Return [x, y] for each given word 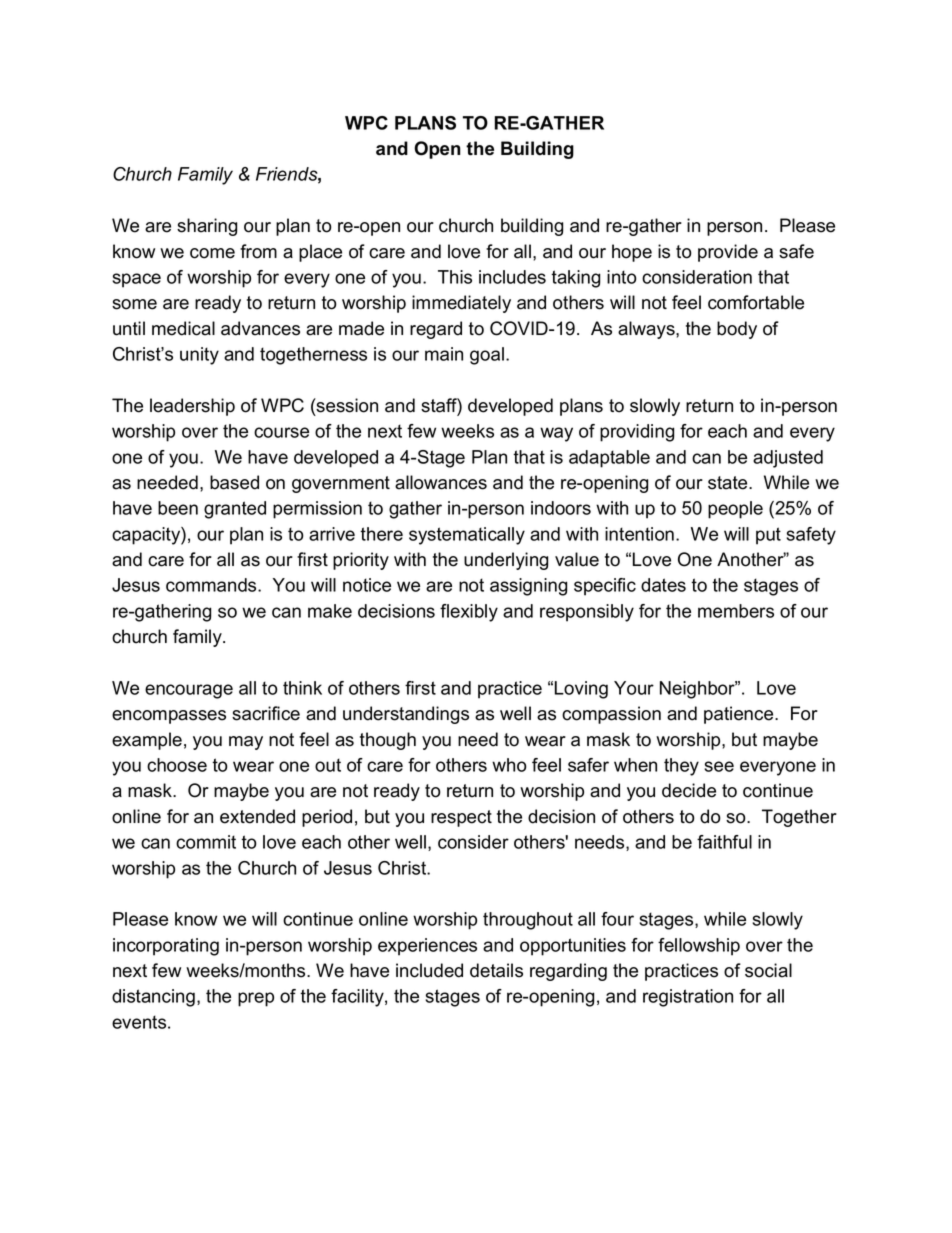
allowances [441, 482]
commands [212, 585]
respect [461, 818]
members [736, 611]
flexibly [469, 613]
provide [728, 253]
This [455, 277]
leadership [192, 407]
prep [256, 999]
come [212, 253]
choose [177, 765]
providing [637, 433]
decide [689, 790]
